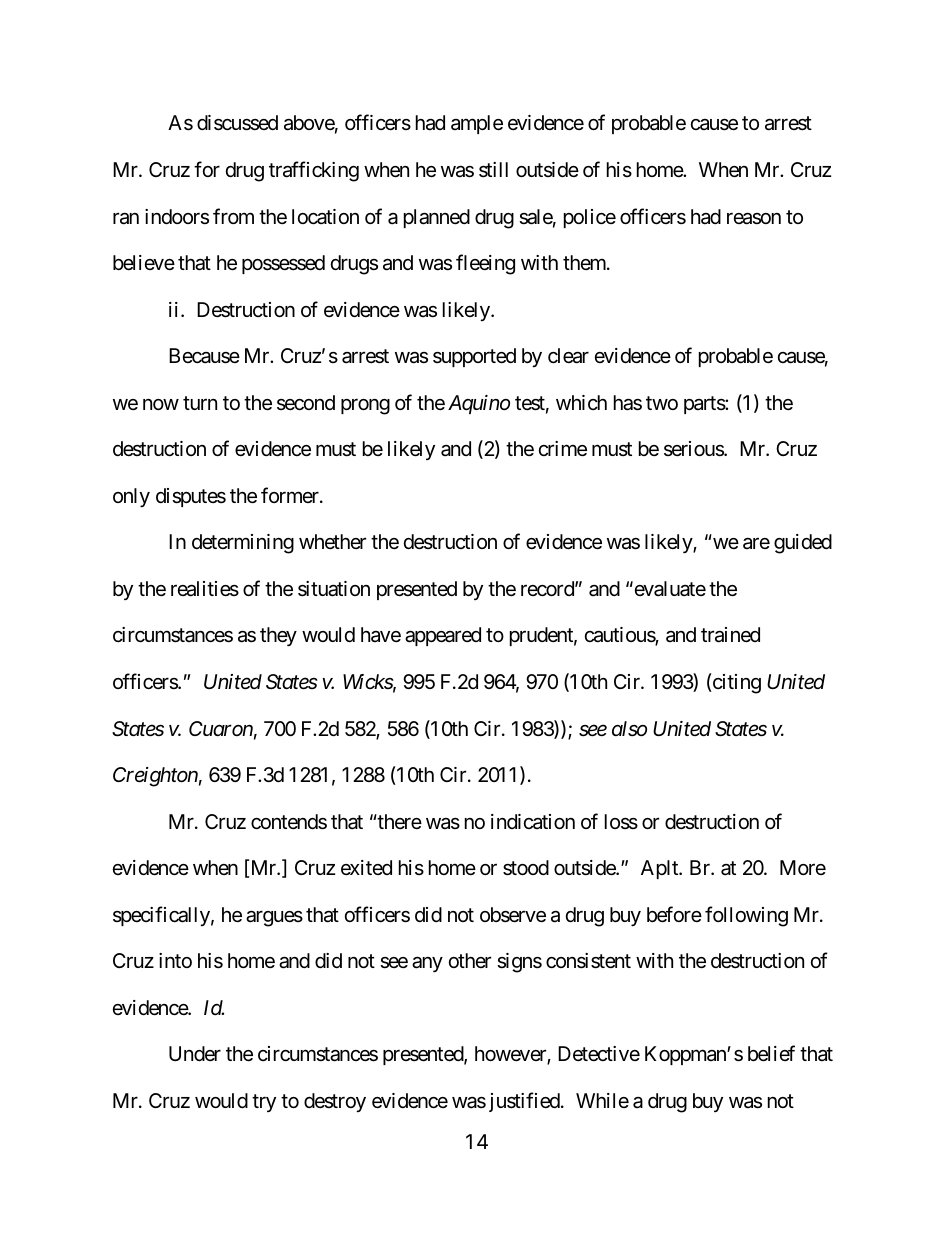 Image resolution: width=952 pixels, height=1233 pixels. Describe the element at coordinates (195, 1054) in the document. I see `Under` at that location.
